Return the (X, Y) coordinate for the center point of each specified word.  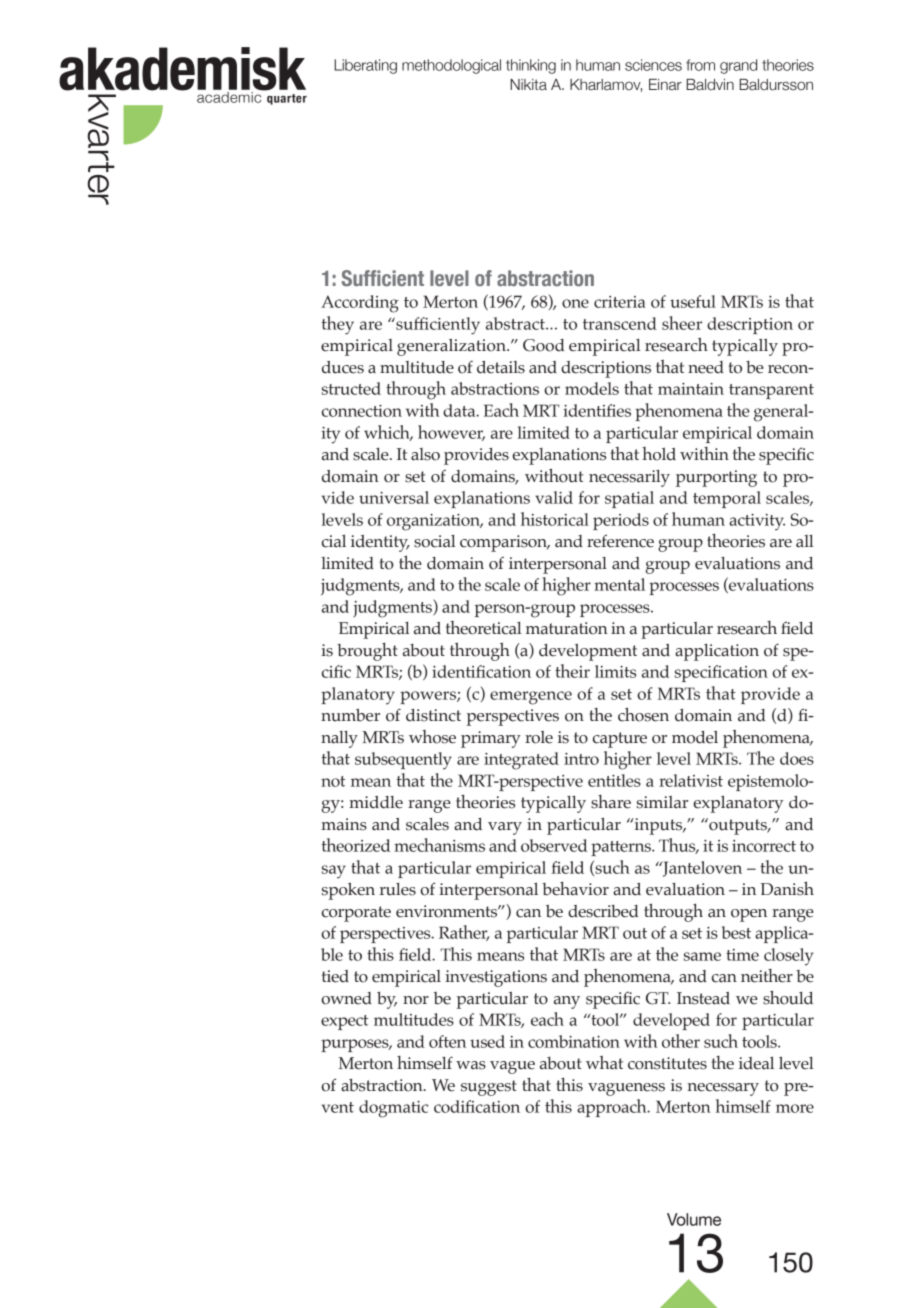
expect (344, 1022)
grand (738, 66)
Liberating (365, 66)
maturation (567, 628)
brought (367, 651)
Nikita (528, 85)
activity (757, 522)
